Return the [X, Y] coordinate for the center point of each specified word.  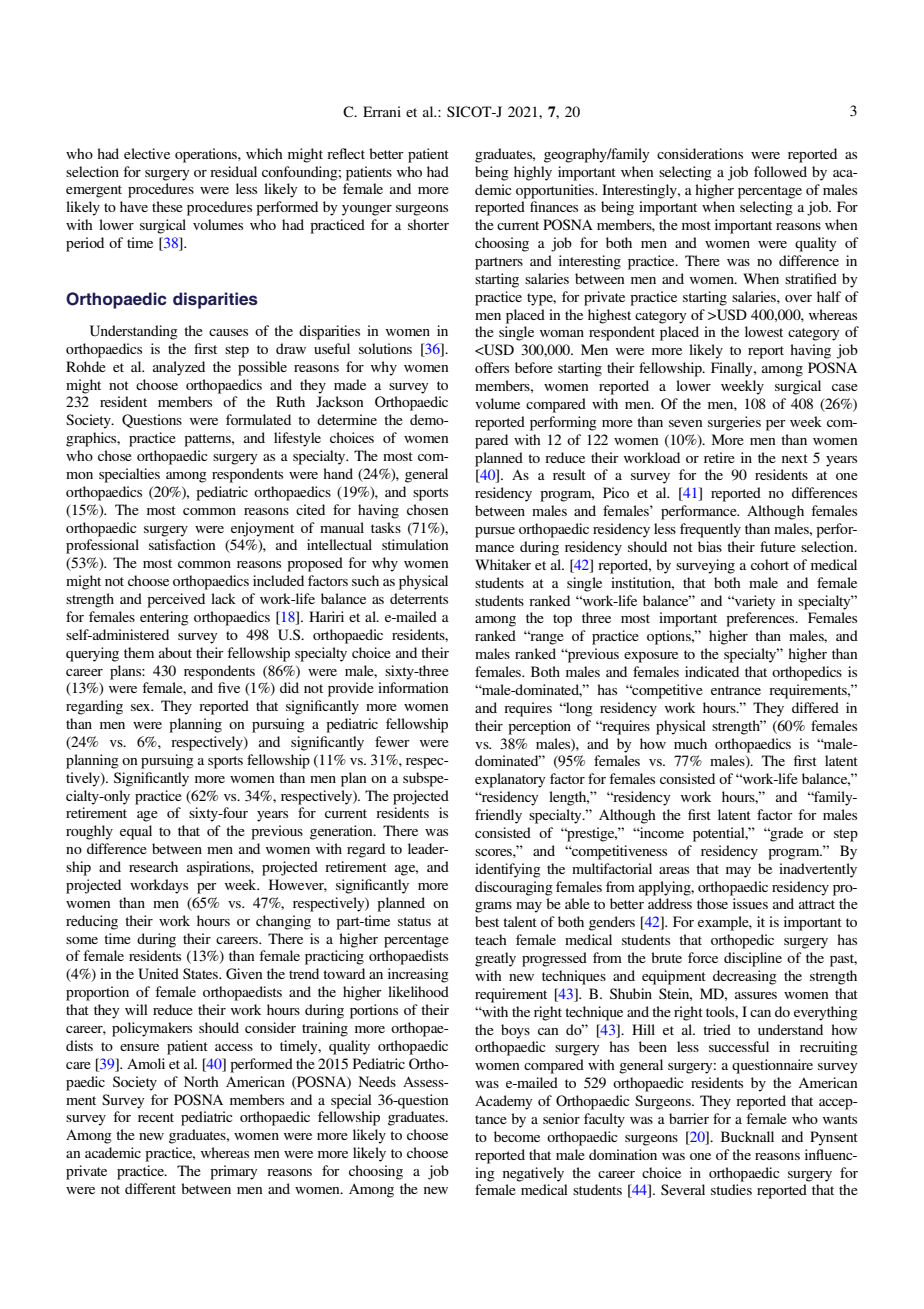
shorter [428, 224]
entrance [736, 690]
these [167, 206]
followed [780, 171]
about [175, 652]
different [150, 1188]
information [413, 687]
